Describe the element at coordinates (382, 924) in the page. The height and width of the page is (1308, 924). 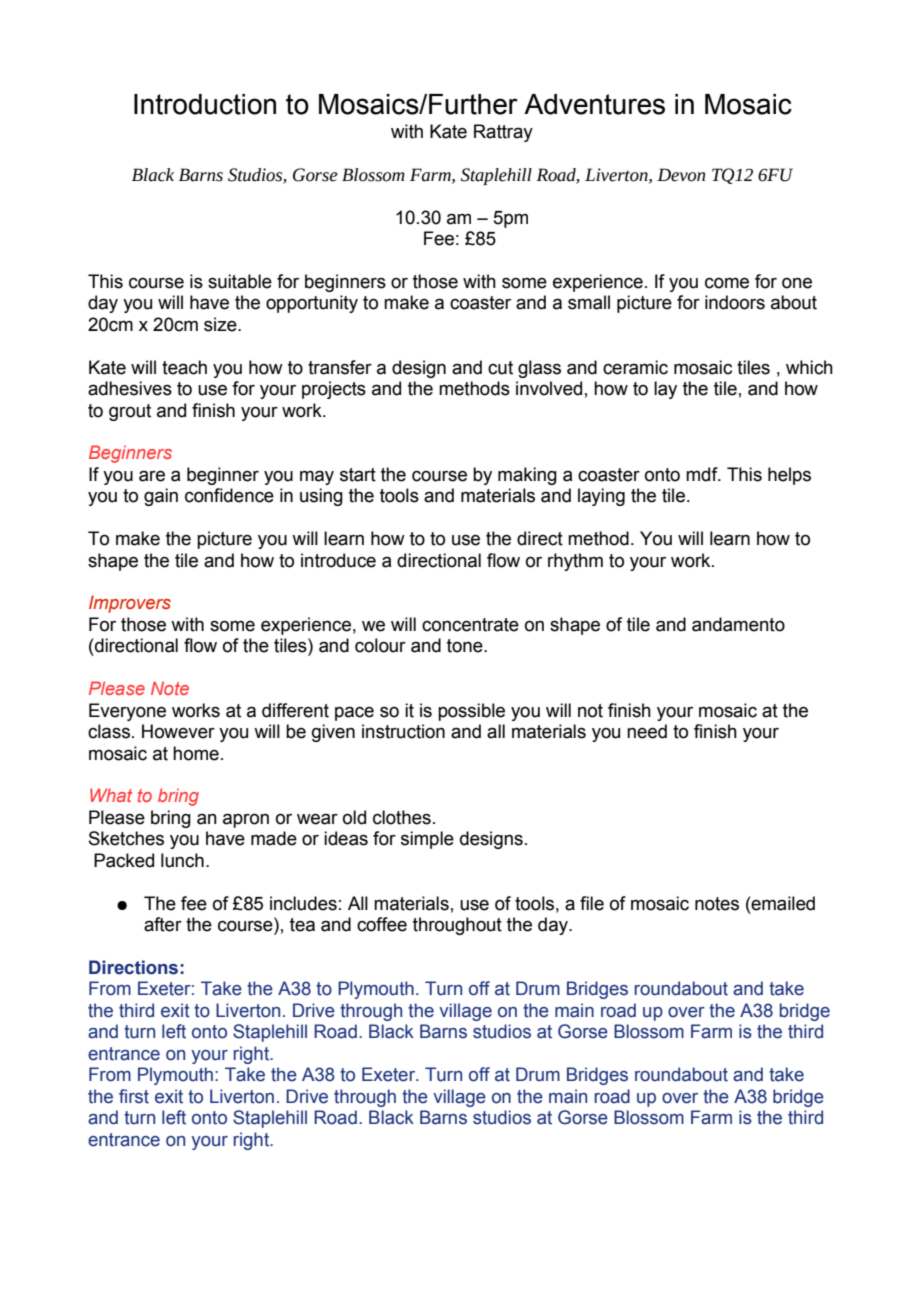
I see `coffee` at that location.
